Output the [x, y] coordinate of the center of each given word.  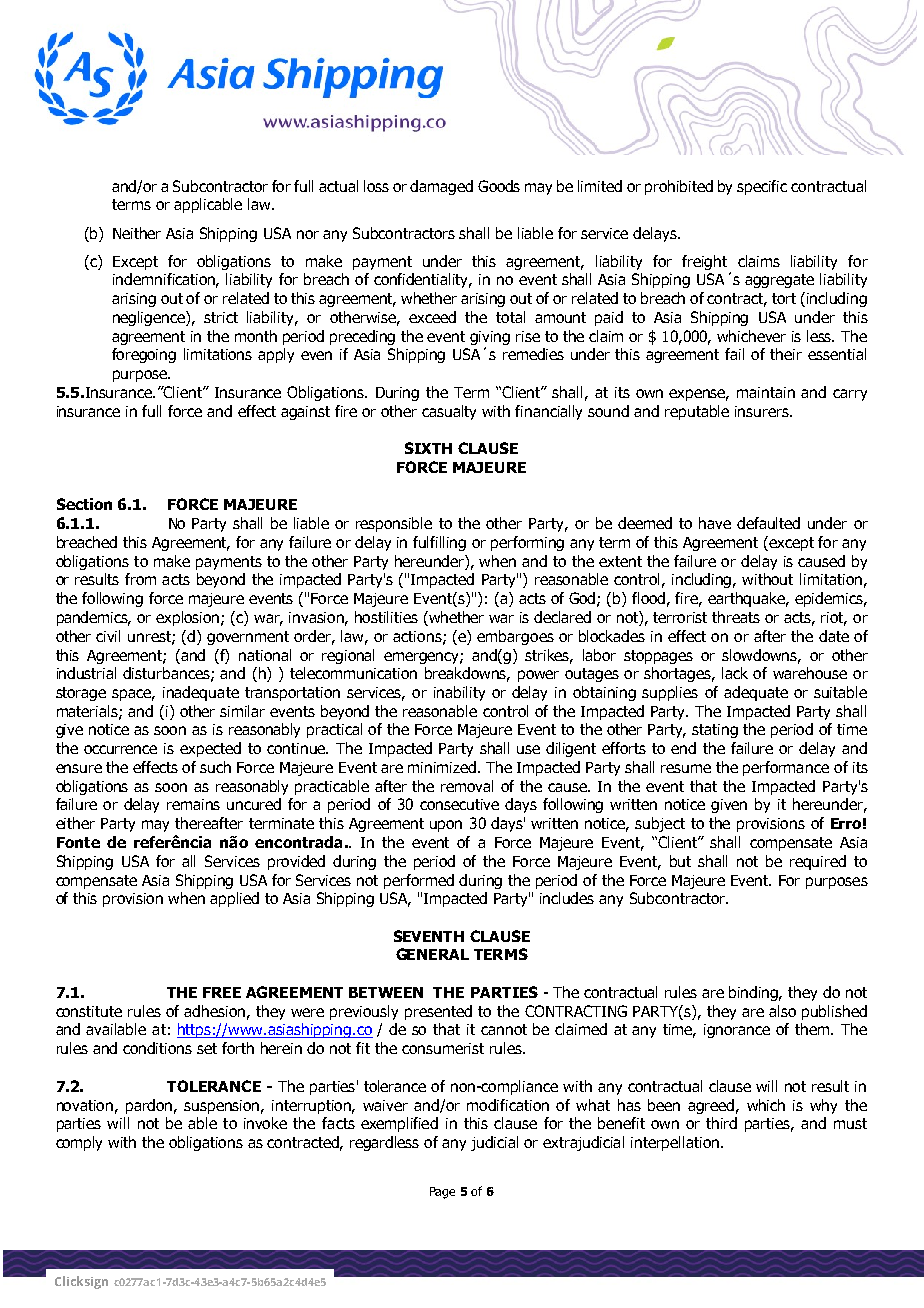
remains [193, 804]
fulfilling [439, 543]
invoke [265, 1123]
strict [221, 317]
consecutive [459, 804]
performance [786, 768]
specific [762, 187]
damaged [441, 187]
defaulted [768, 523]
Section [84, 504]
